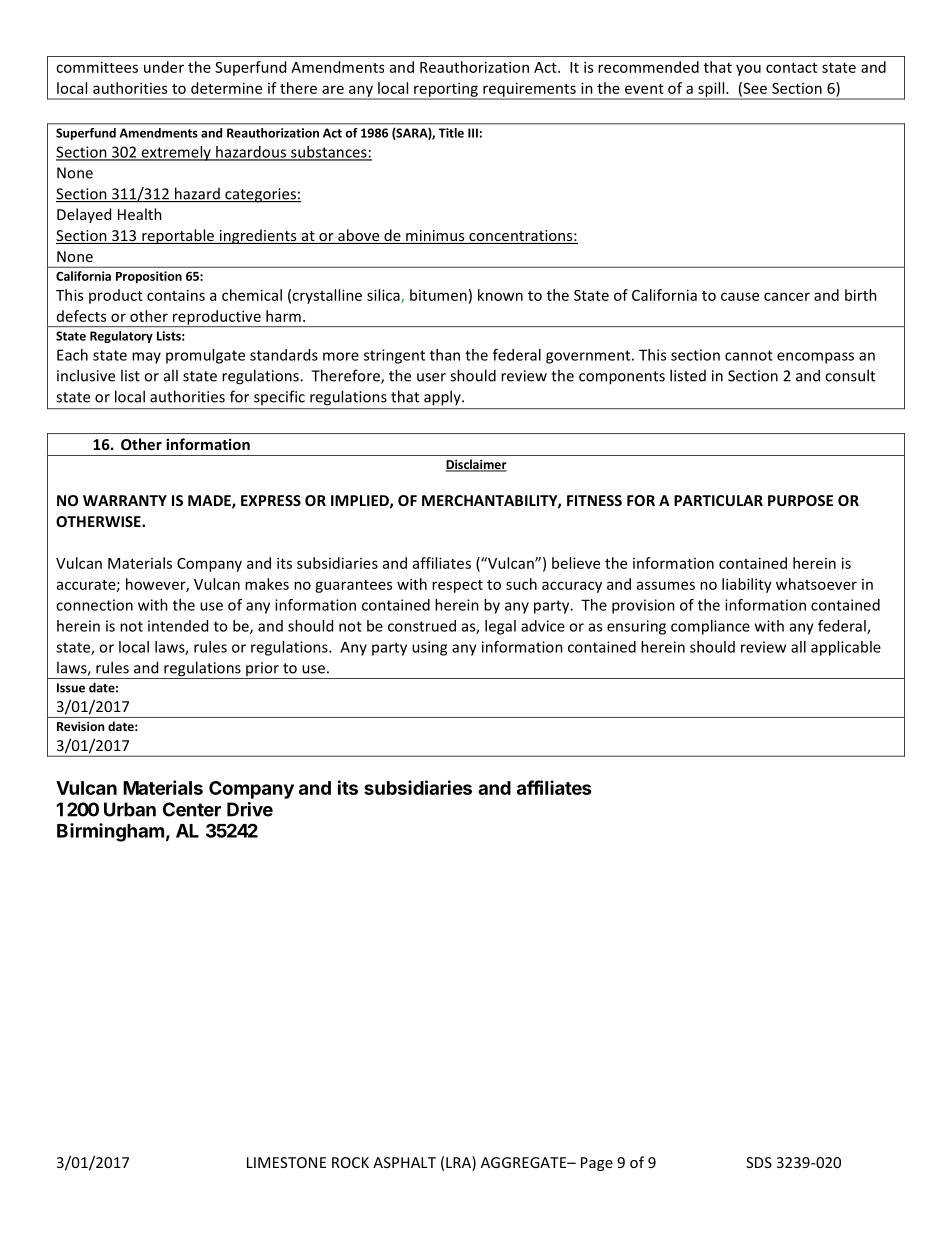 This screenshot has width=952, height=1233. Describe the element at coordinates (178, 626) in the screenshot. I see `intended` at that location.
